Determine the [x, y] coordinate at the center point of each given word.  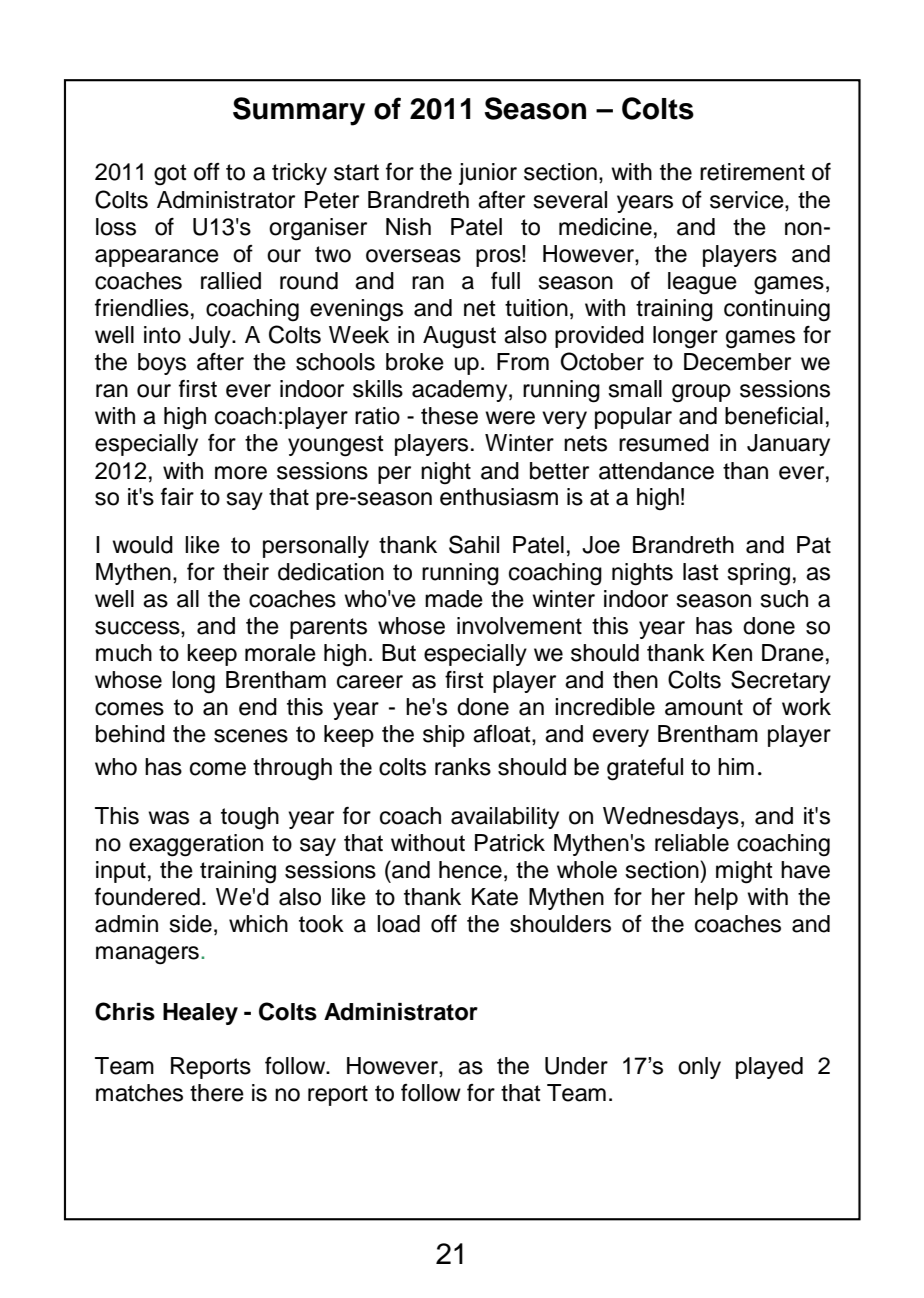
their [246, 572]
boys [162, 364]
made [454, 599]
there [217, 1093]
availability [505, 818]
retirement [752, 172]
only [699, 1068]
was [168, 818]
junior [488, 174]
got [170, 175]
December [737, 362]
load [398, 924]
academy [461, 391]
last [701, 572]
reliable [692, 843]
